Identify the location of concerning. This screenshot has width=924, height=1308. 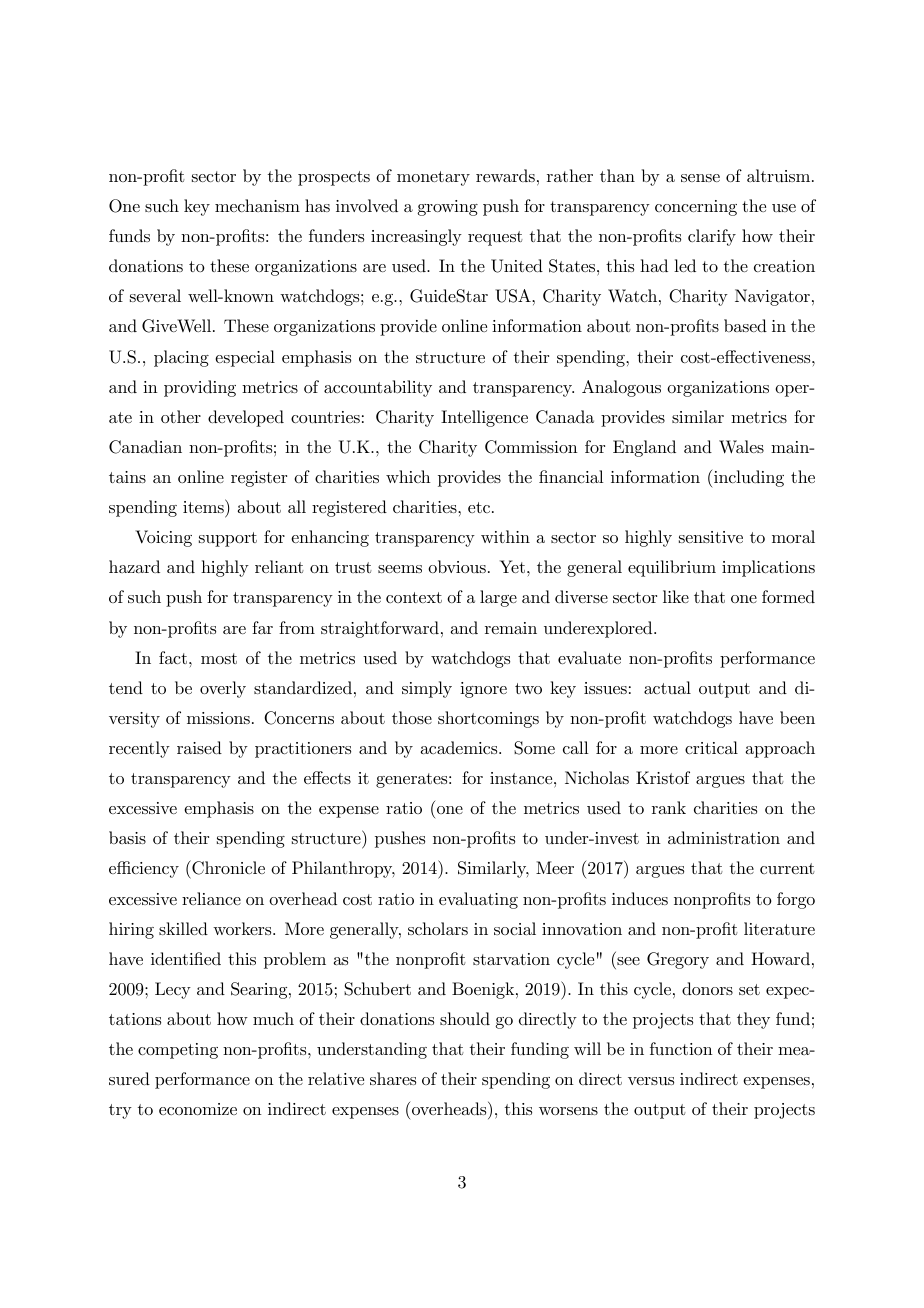
(696, 208).
